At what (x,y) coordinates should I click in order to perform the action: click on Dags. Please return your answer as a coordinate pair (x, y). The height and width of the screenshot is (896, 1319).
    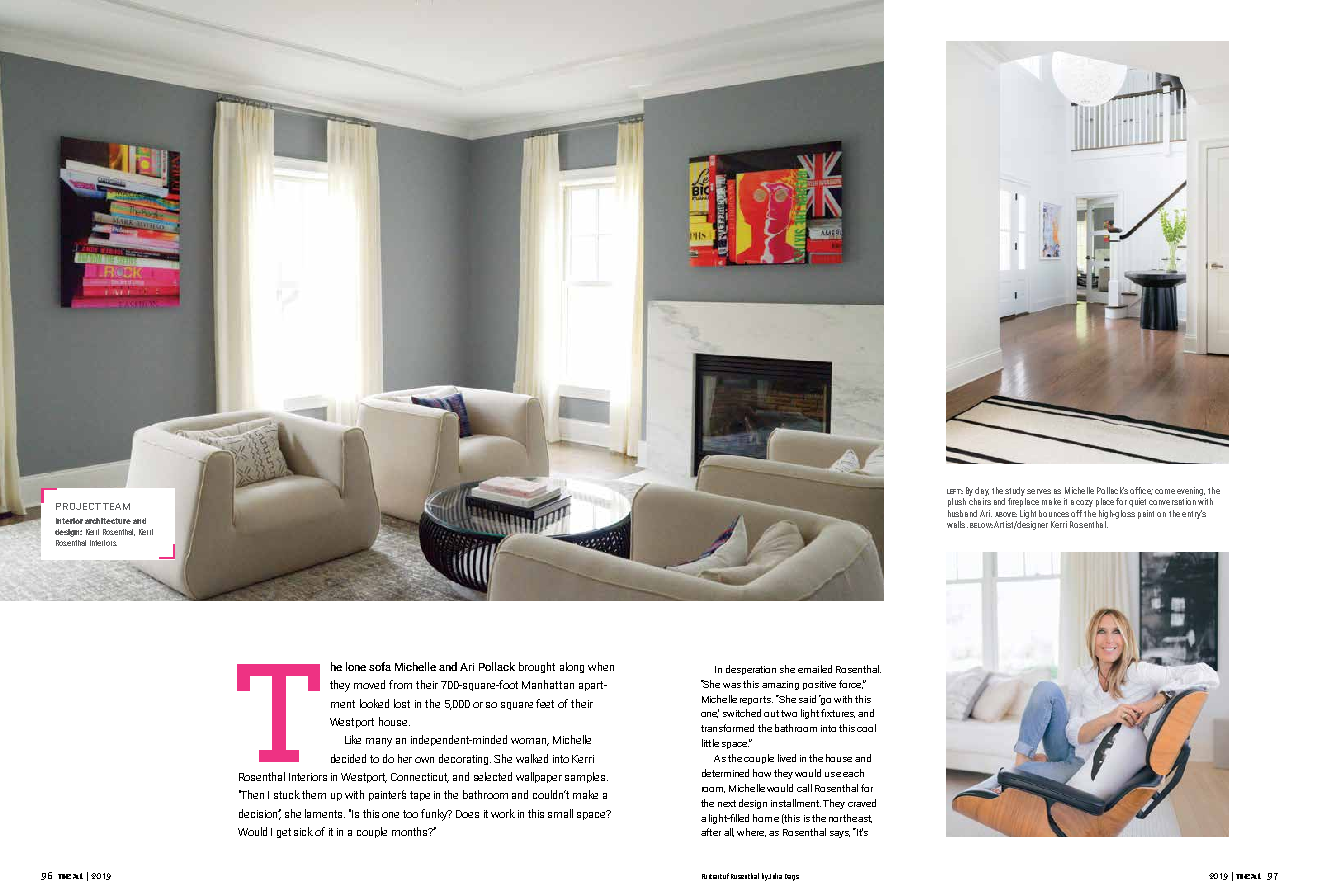
    Looking at the image, I should click on (792, 877).
